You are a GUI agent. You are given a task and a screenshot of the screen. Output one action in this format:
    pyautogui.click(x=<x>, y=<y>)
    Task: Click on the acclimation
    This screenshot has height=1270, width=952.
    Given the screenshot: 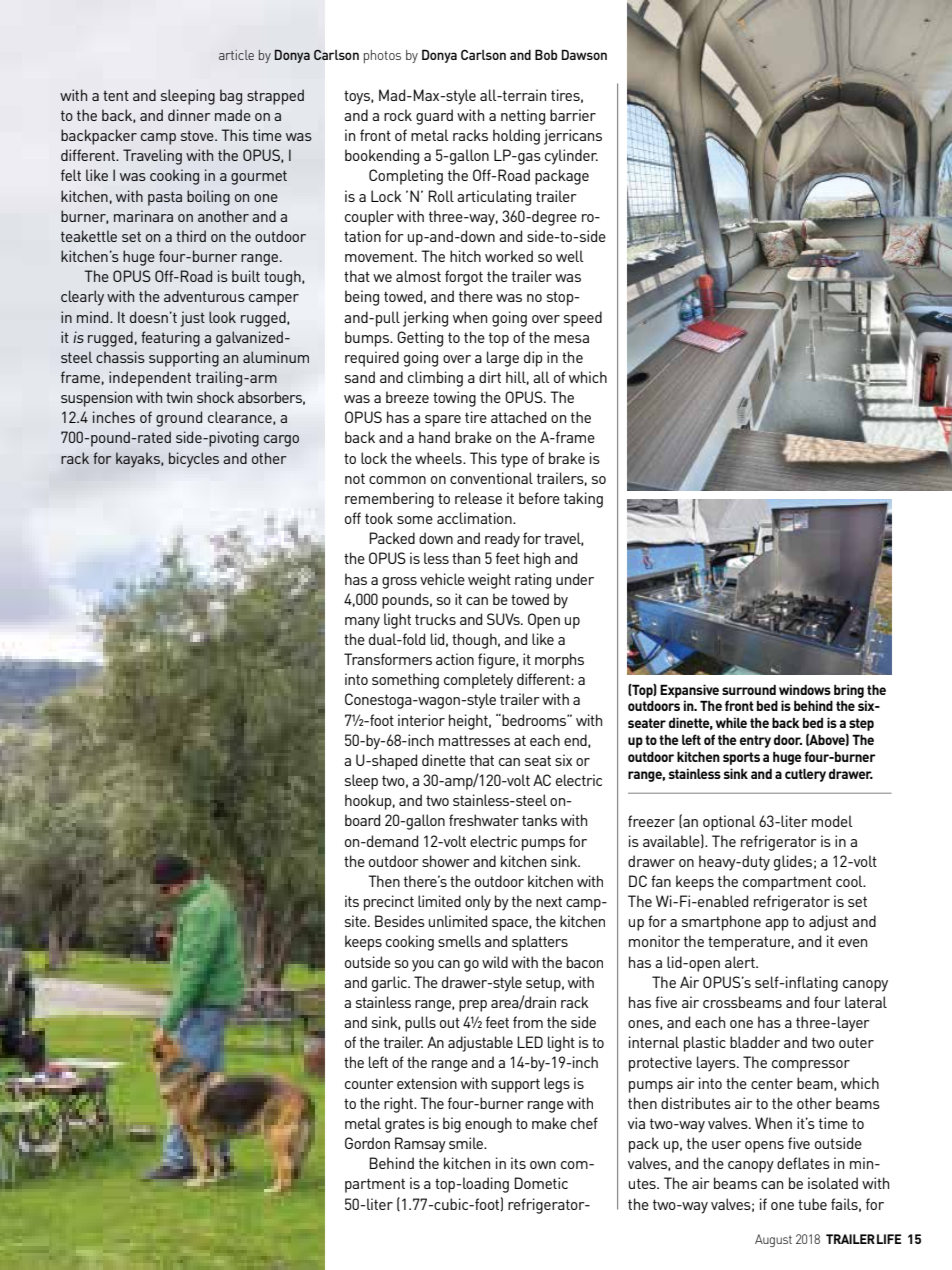 What is the action you would take?
    pyautogui.click(x=475, y=518)
